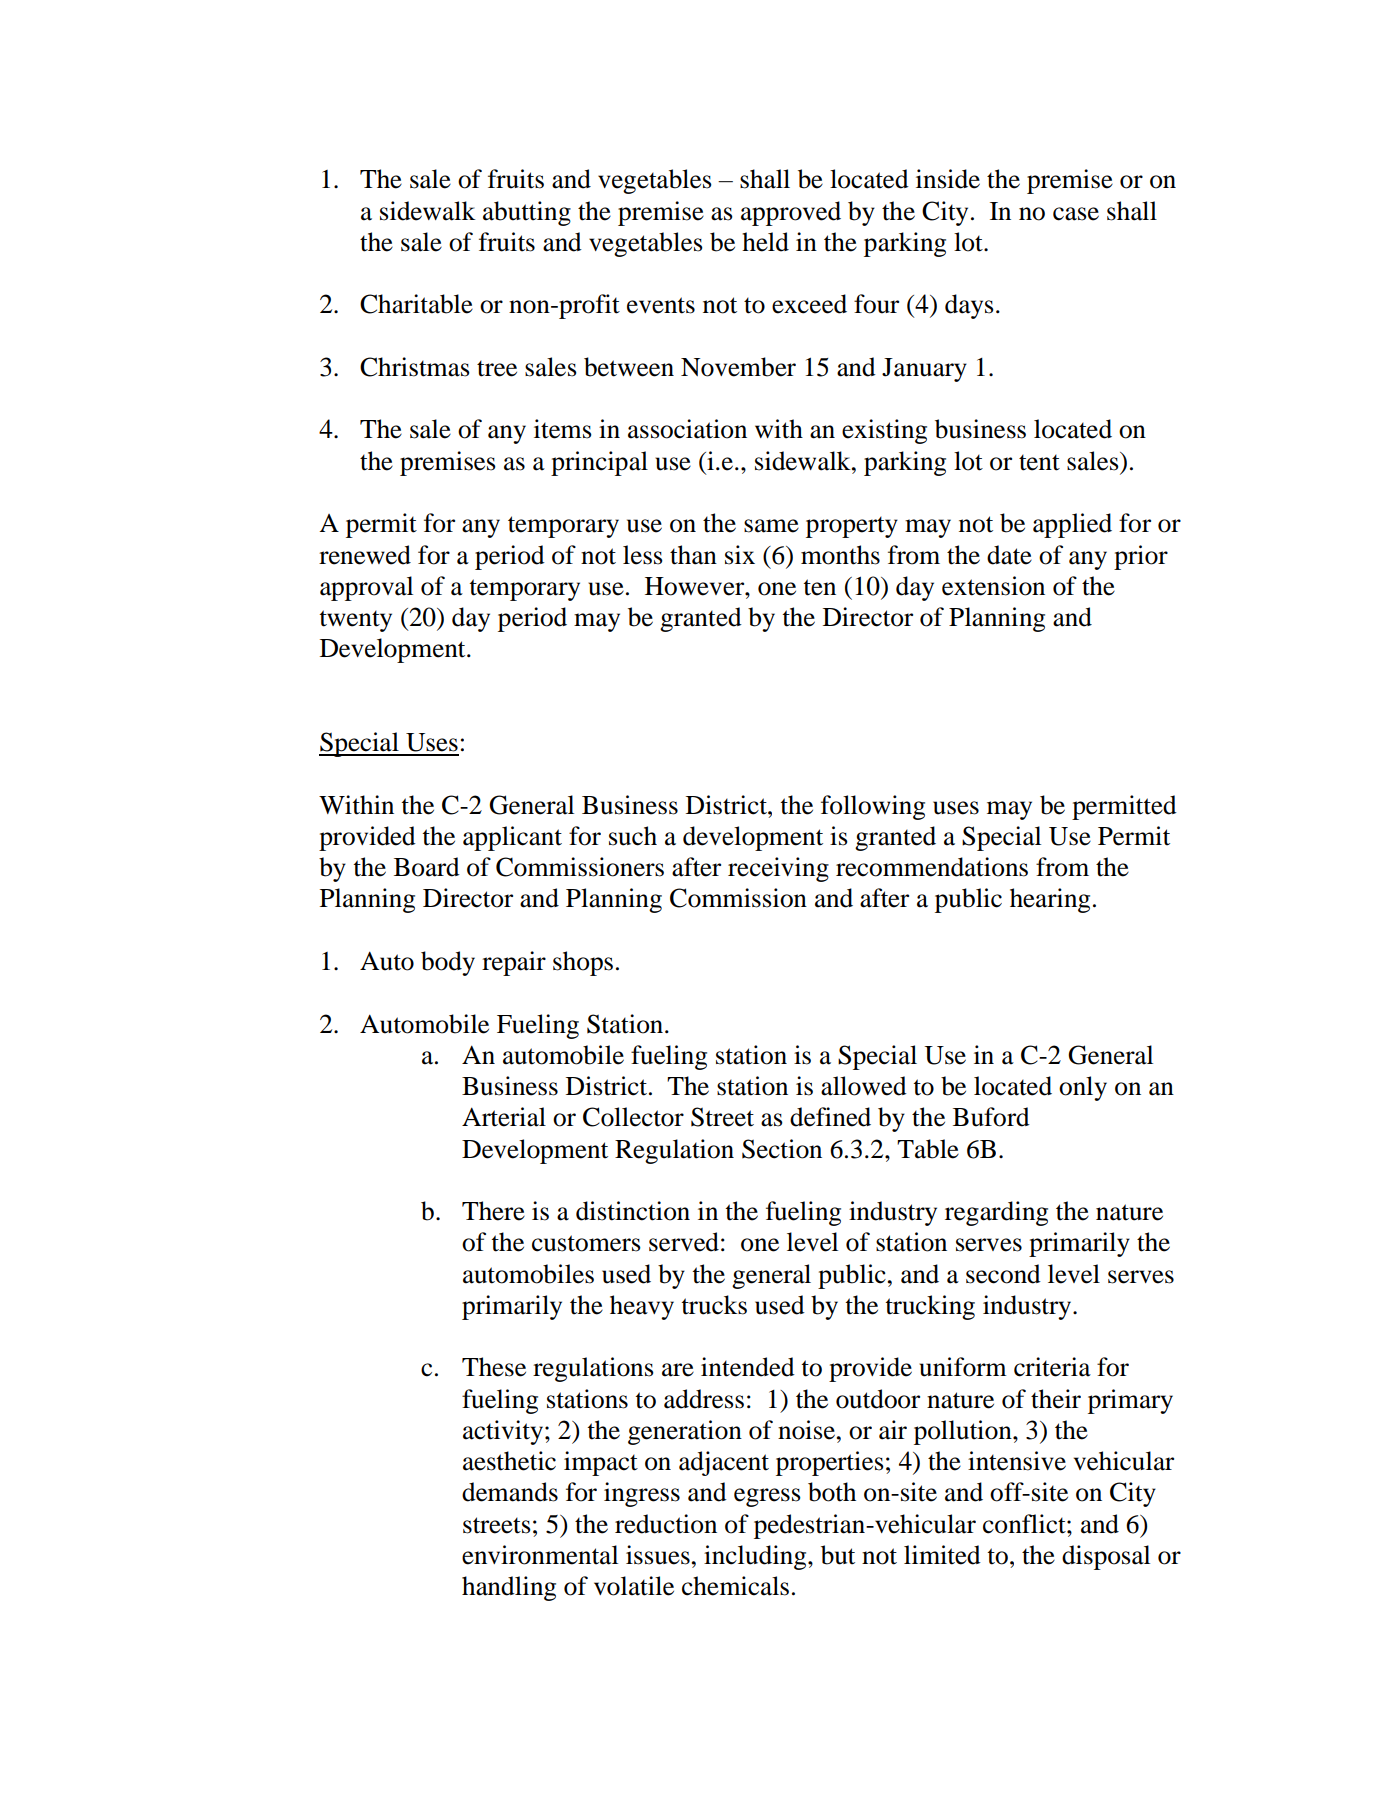 The height and width of the screenshot is (1794, 1386). What do you see at coordinates (765, 242) in the screenshot?
I see `held` at bounding box center [765, 242].
